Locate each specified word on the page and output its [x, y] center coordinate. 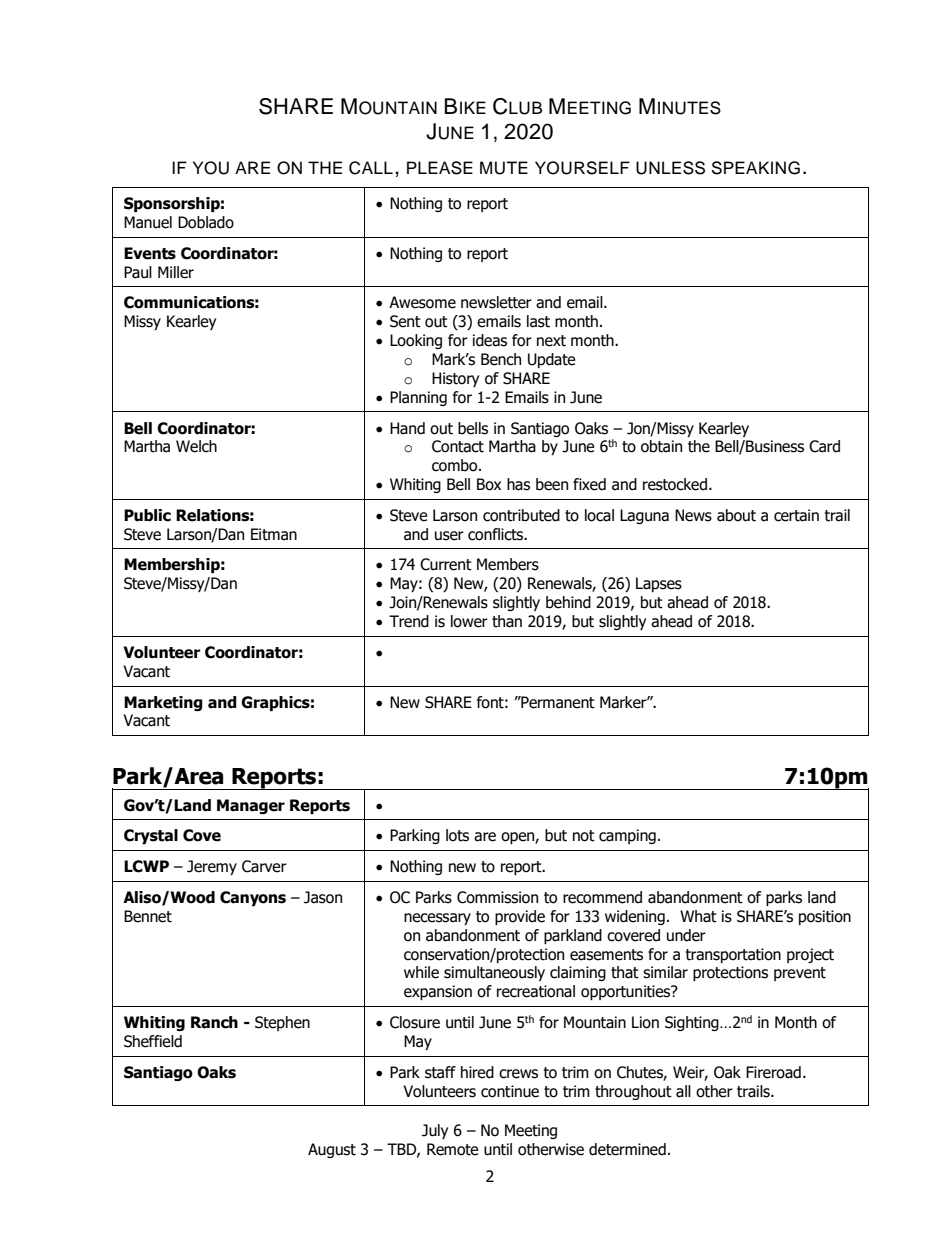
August [332, 1150]
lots [457, 835]
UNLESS [670, 168]
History [455, 379]
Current [446, 564]
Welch [196, 446]
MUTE [504, 168]
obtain [661, 446]
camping [627, 836]
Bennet [148, 916]
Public [147, 515]
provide [520, 917]
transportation [733, 955]
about [736, 515]
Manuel [148, 222]
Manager [251, 806]
